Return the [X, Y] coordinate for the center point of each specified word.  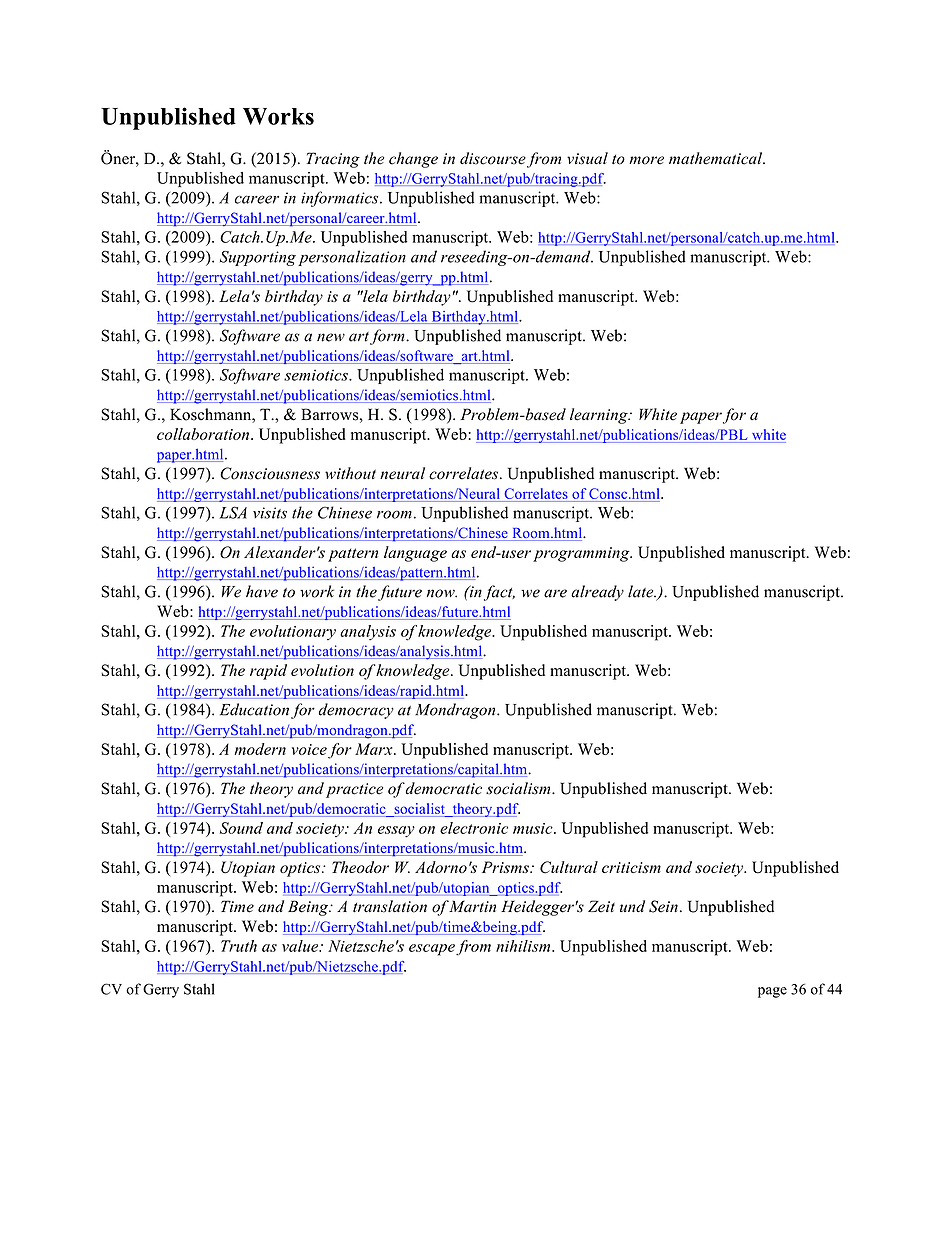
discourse [493, 158]
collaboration [204, 434]
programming [582, 554]
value [301, 946]
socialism [519, 788]
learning [600, 416]
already [597, 593]
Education [254, 709]
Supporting [258, 258]
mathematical [717, 158]
